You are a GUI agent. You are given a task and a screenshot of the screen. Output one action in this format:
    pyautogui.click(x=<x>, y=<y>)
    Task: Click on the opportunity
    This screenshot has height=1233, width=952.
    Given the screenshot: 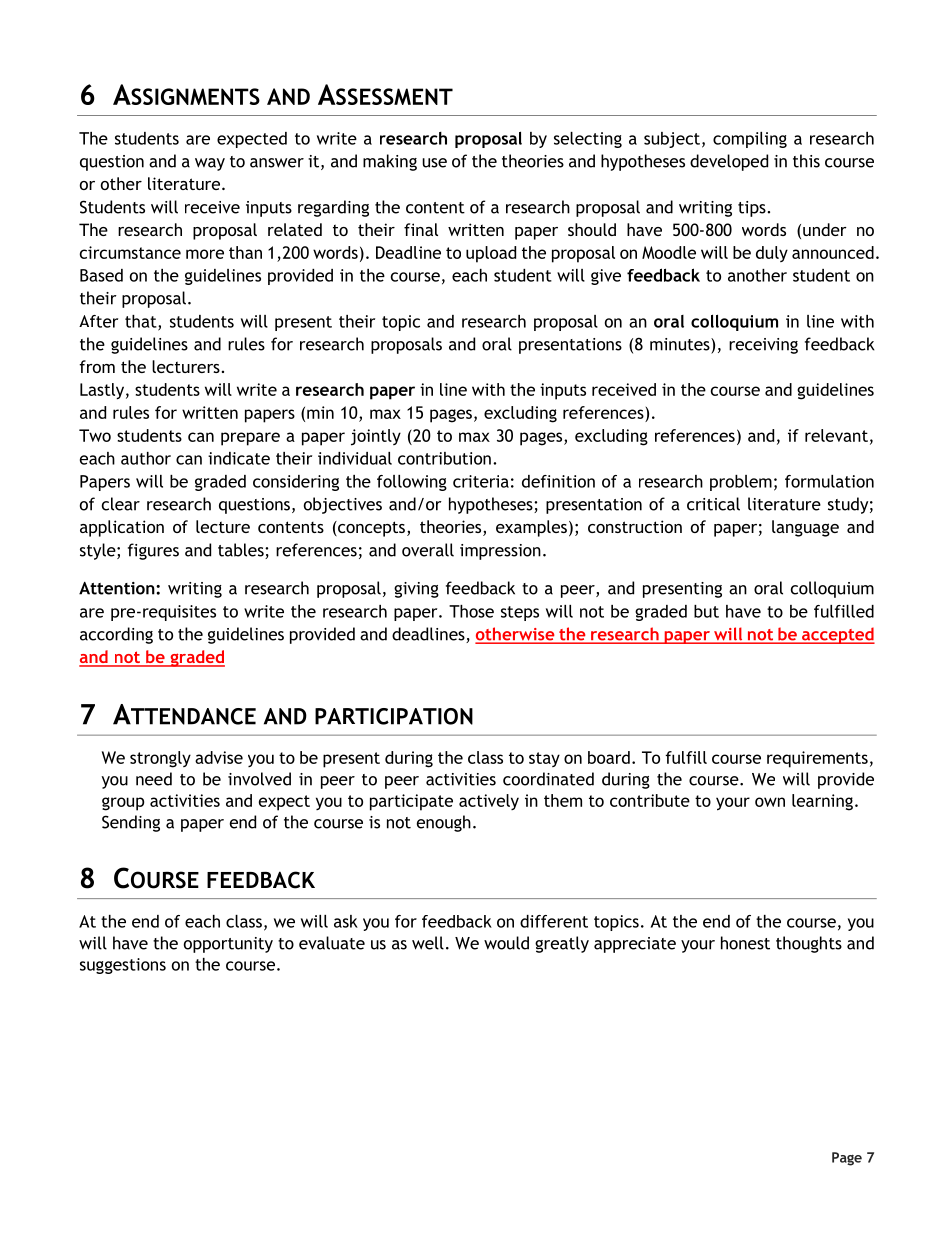 What is the action you would take?
    pyautogui.click(x=228, y=945)
